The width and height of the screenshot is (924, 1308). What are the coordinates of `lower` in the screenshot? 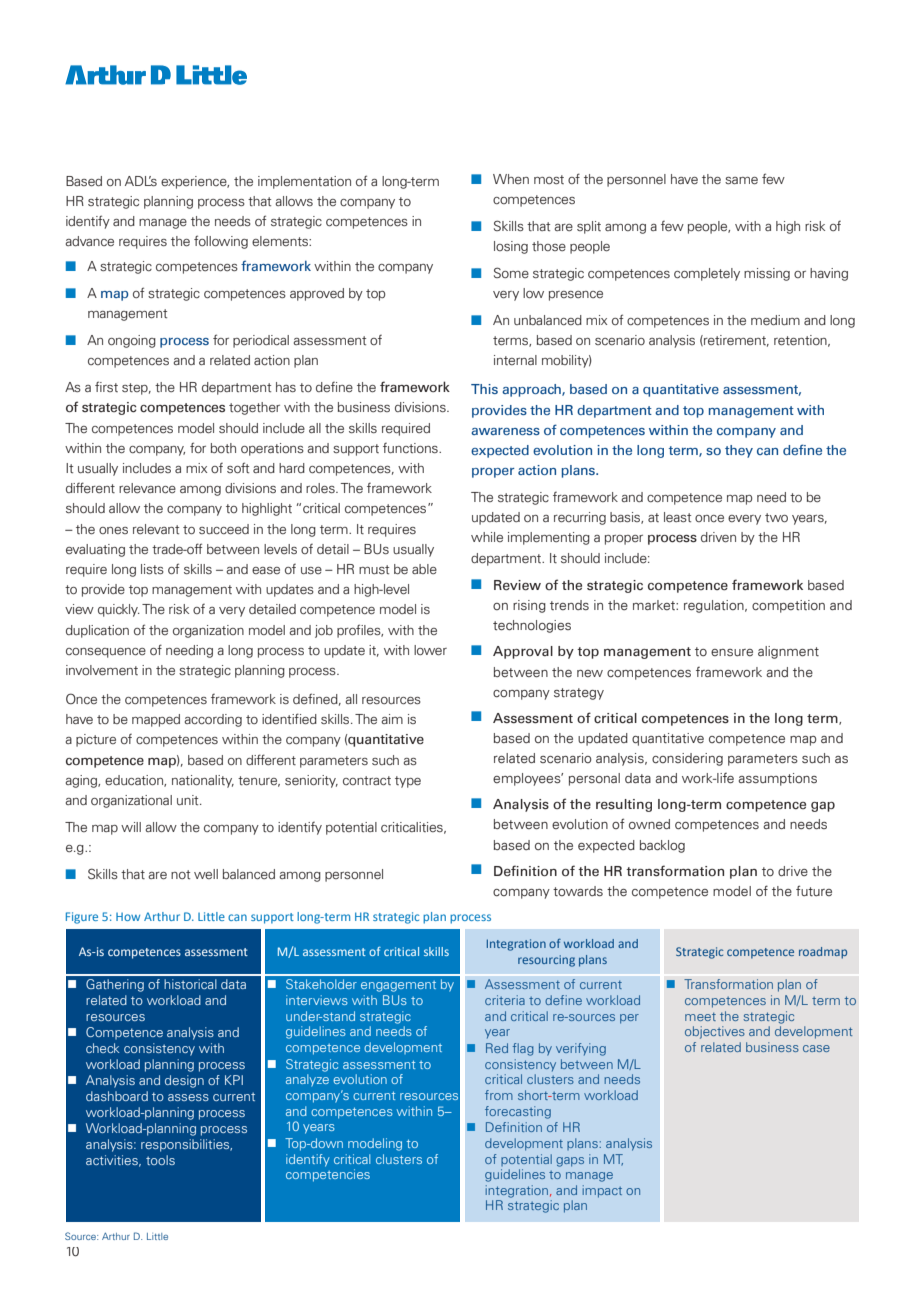 It's located at (430, 650).
